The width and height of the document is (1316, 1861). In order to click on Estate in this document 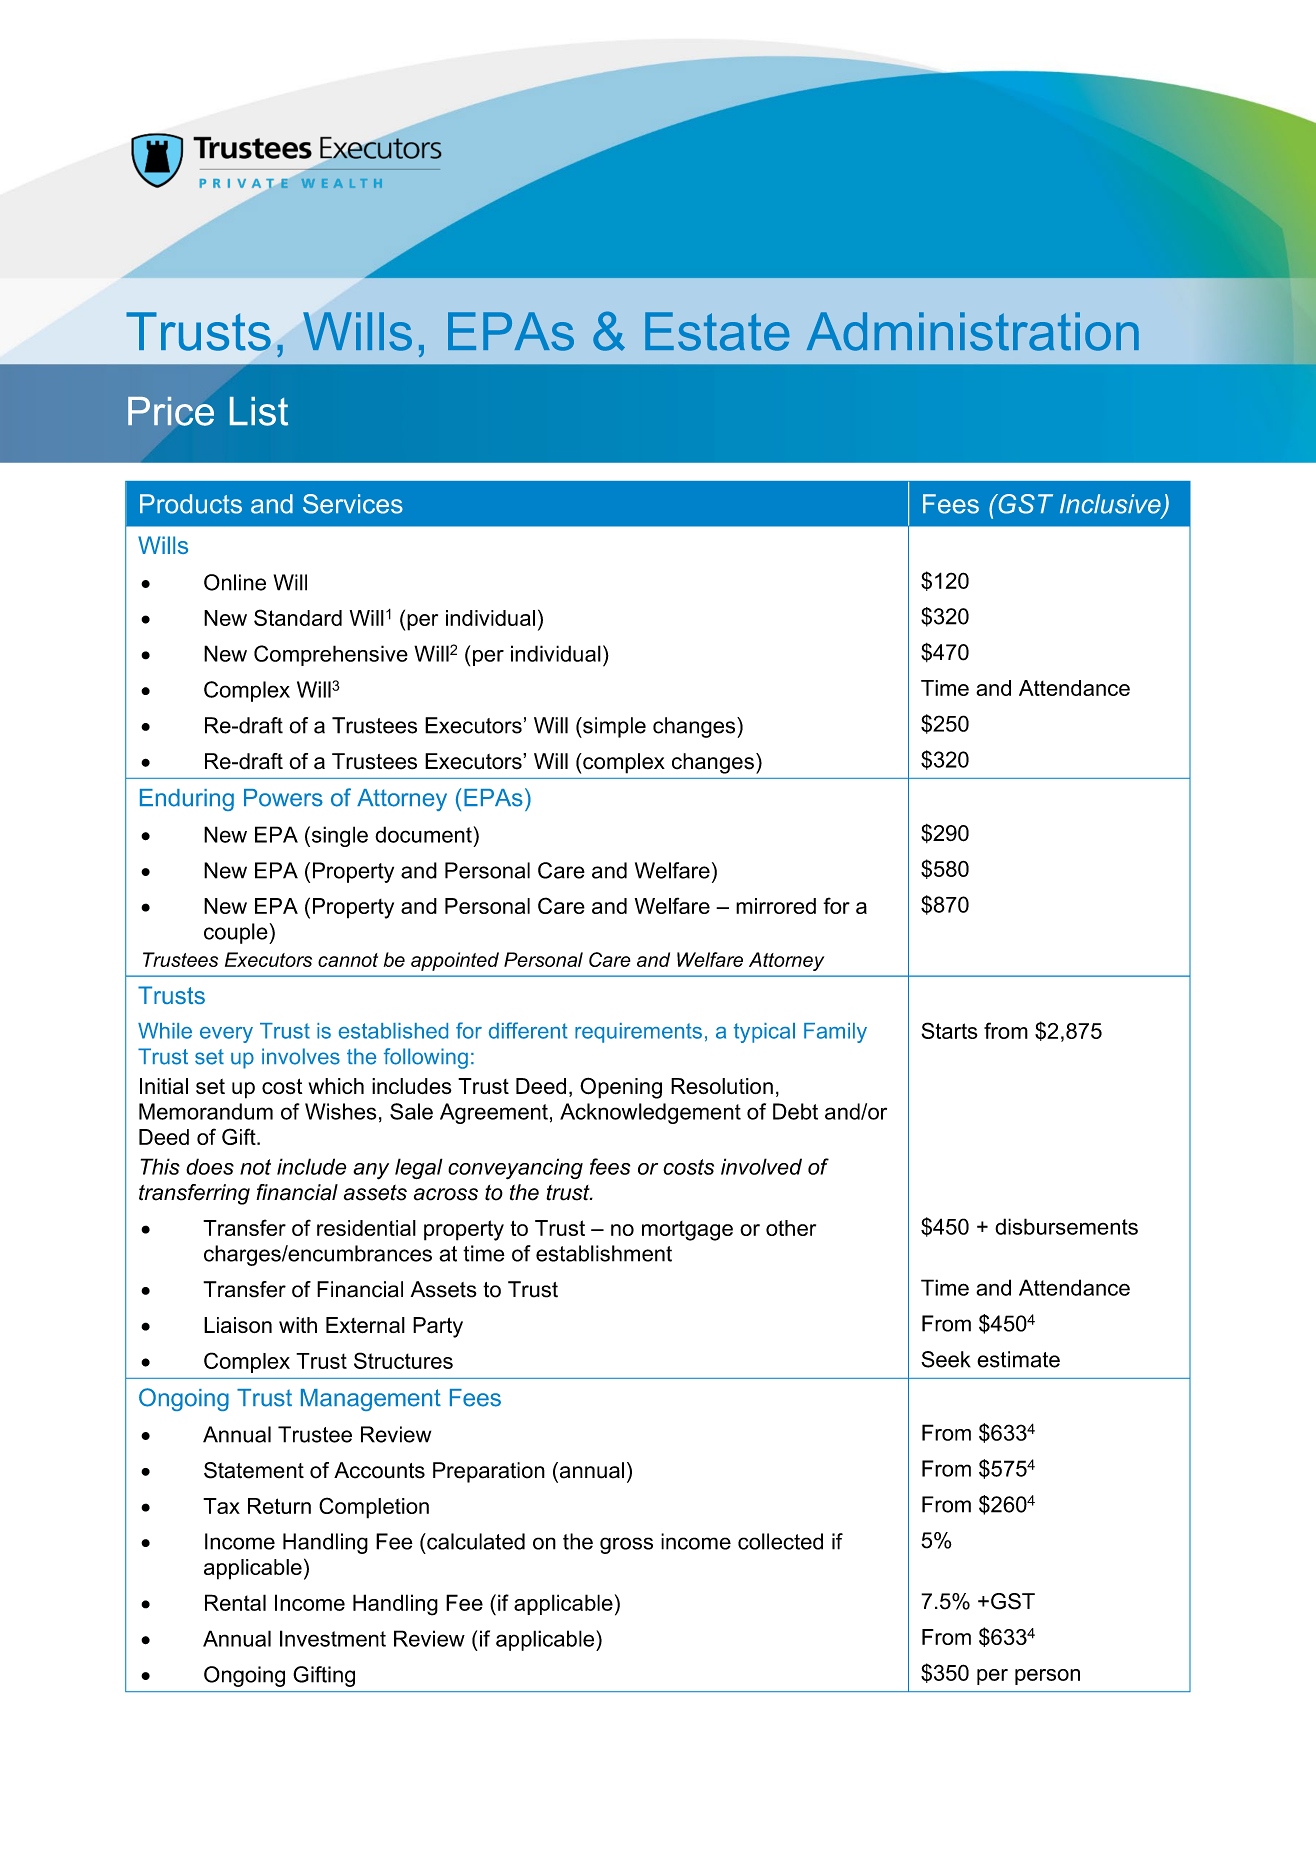, I will do `click(717, 331)`.
